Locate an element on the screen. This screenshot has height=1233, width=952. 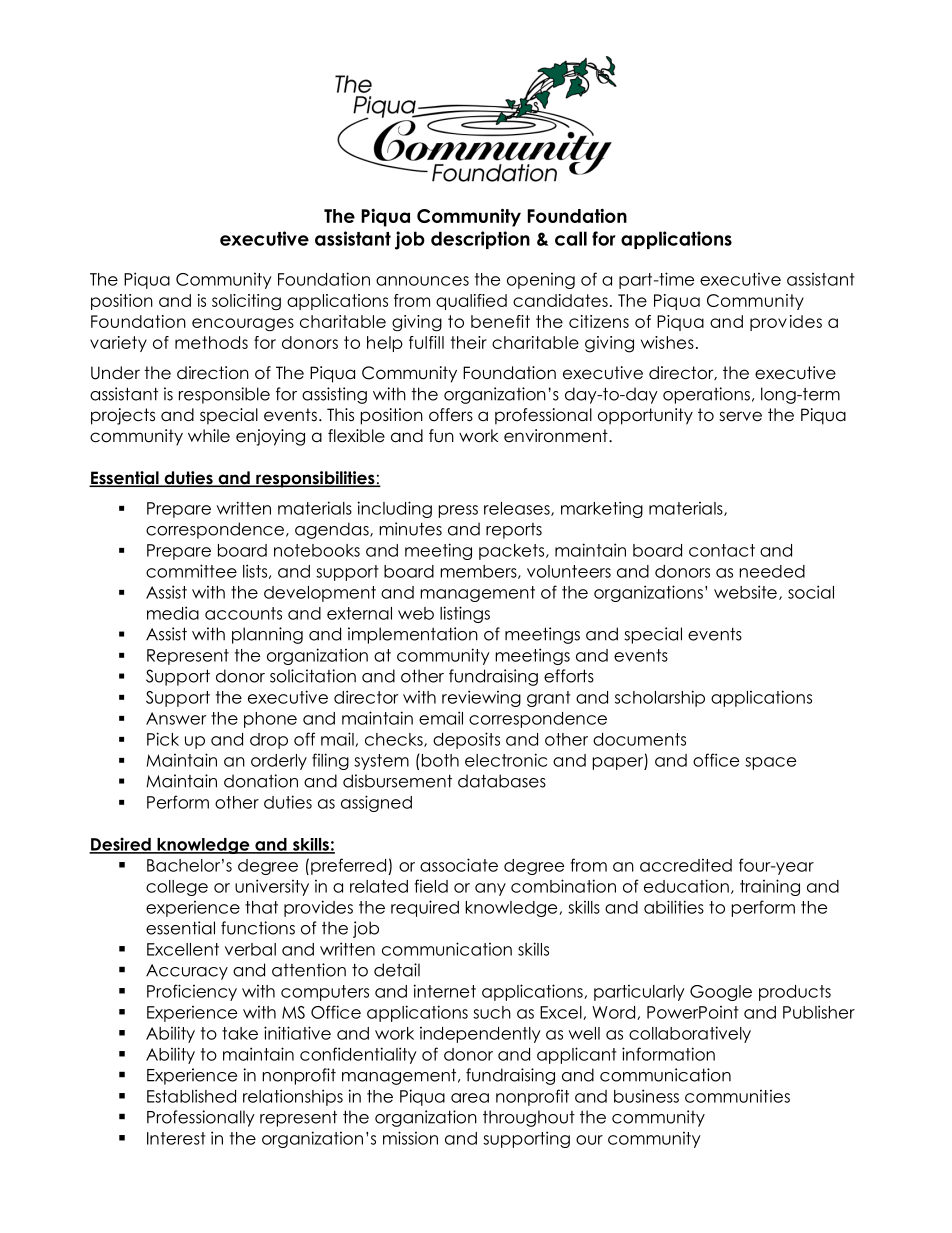
college is located at coordinates (177, 888).
